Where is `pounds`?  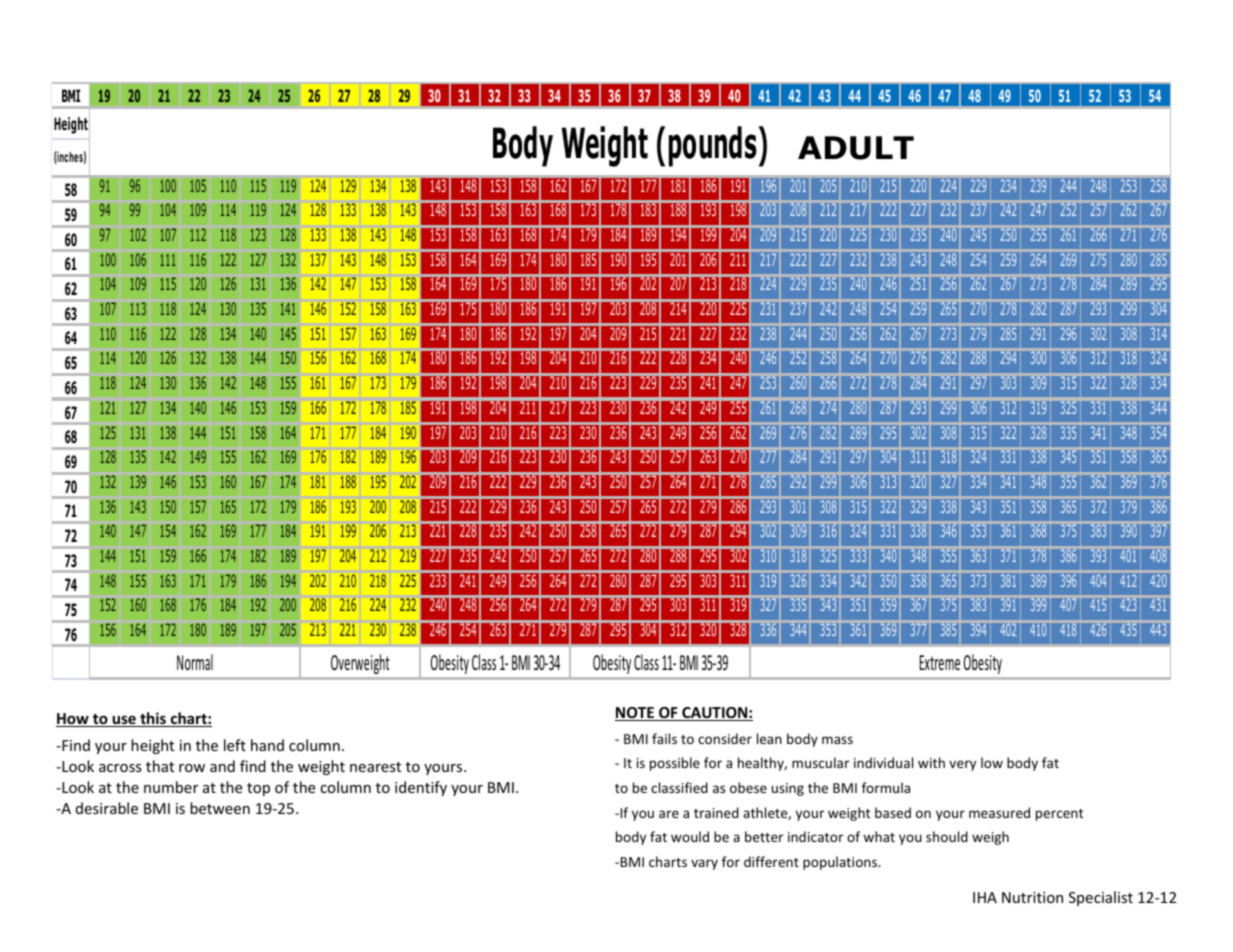
pounds is located at coordinates (713, 146).
